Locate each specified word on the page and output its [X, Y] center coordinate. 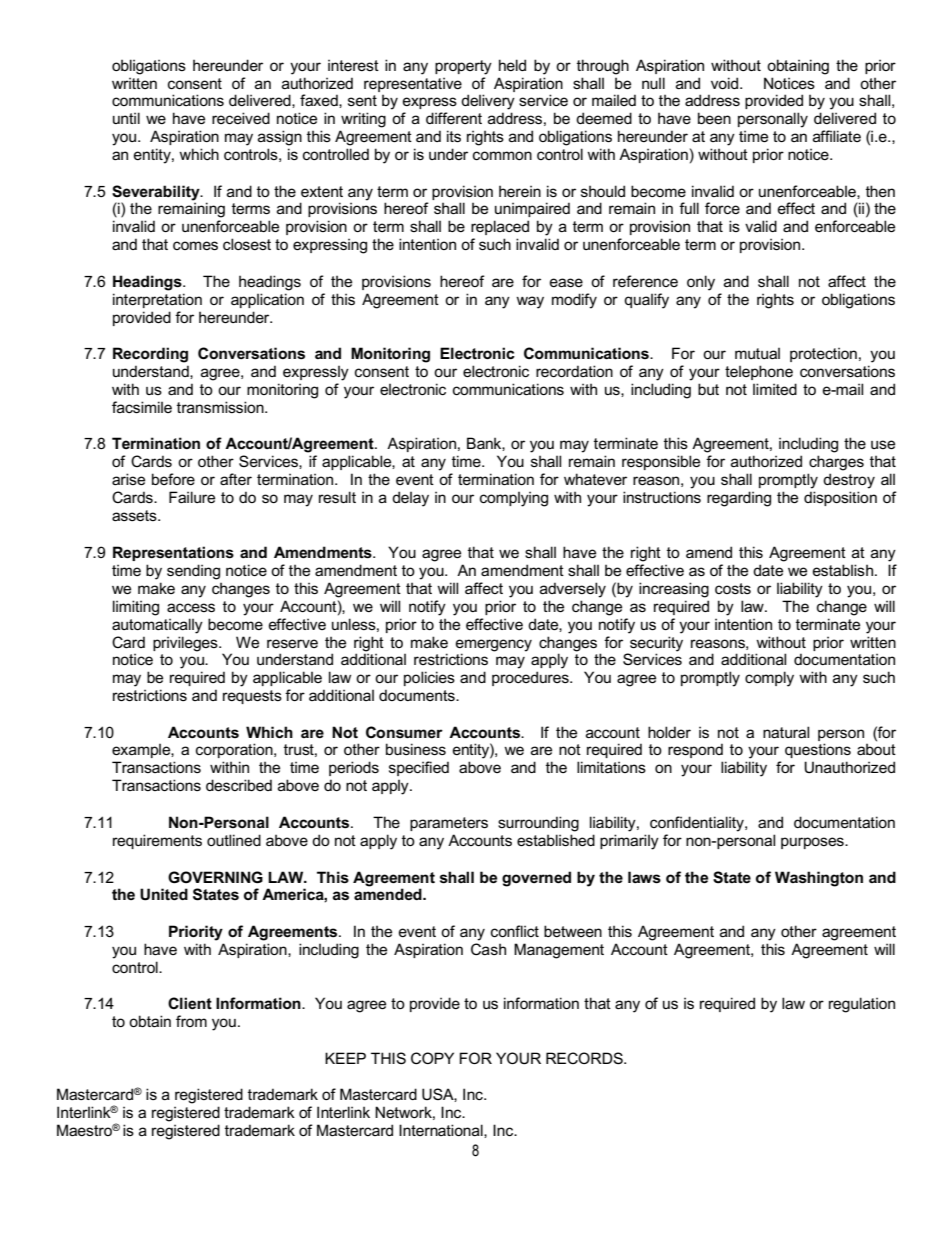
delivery [488, 102]
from [191, 1021]
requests [252, 697]
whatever [595, 479]
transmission [221, 407]
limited [775, 389]
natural [786, 732]
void [726, 83]
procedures [531, 678]
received [241, 118]
